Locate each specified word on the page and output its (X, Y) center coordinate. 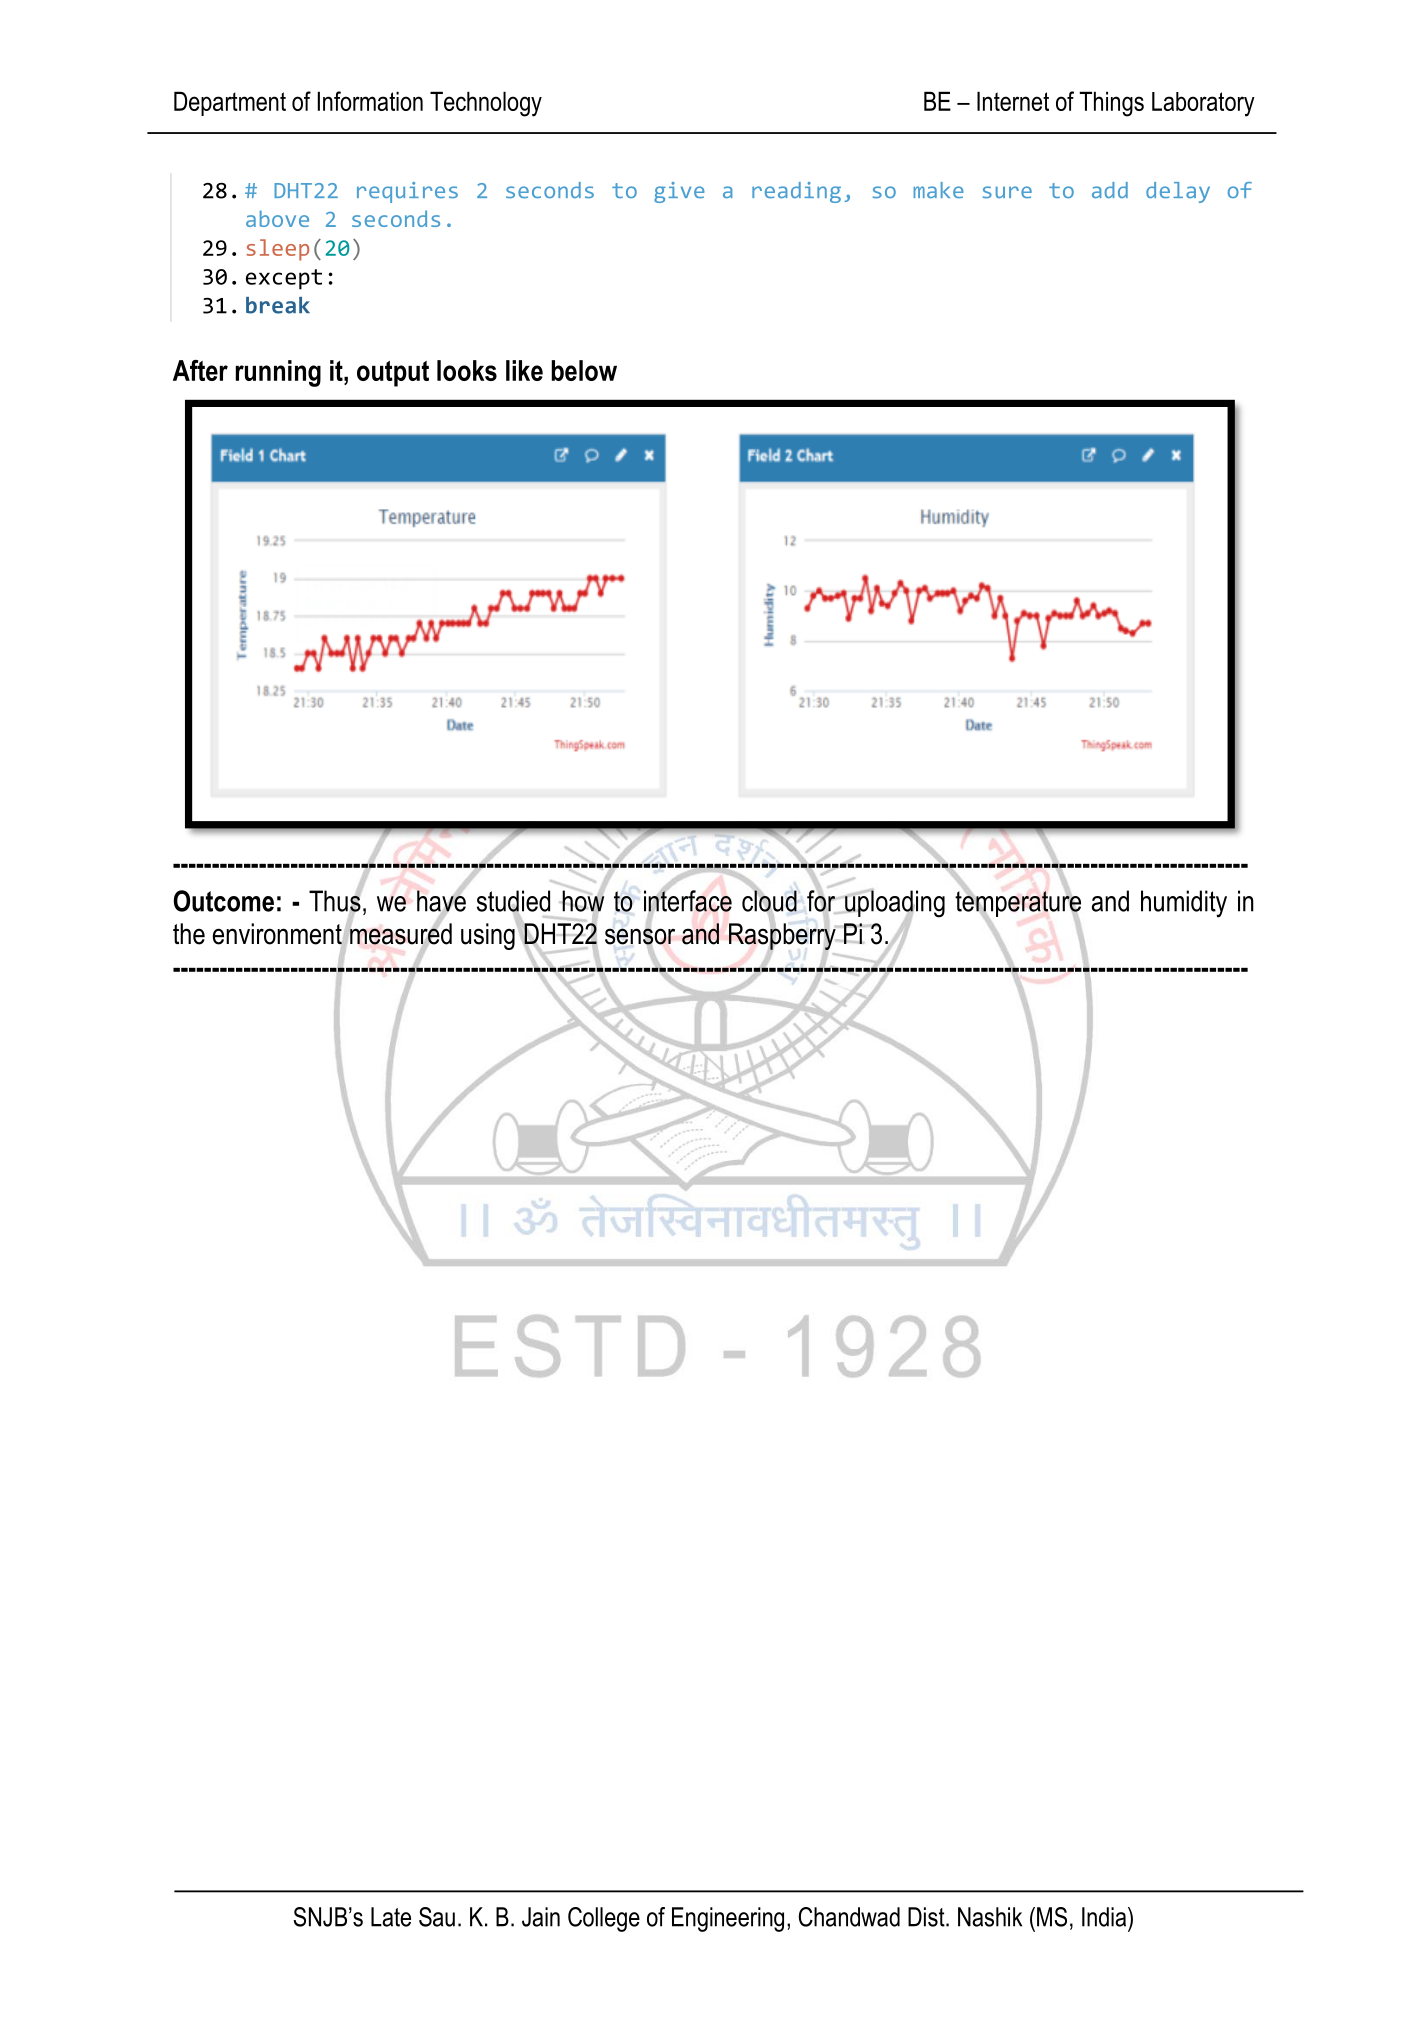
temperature (1018, 904)
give (679, 192)
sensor (640, 937)
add (1110, 190)
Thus (335, 901)
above (277, 218)
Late (391, 1917)
